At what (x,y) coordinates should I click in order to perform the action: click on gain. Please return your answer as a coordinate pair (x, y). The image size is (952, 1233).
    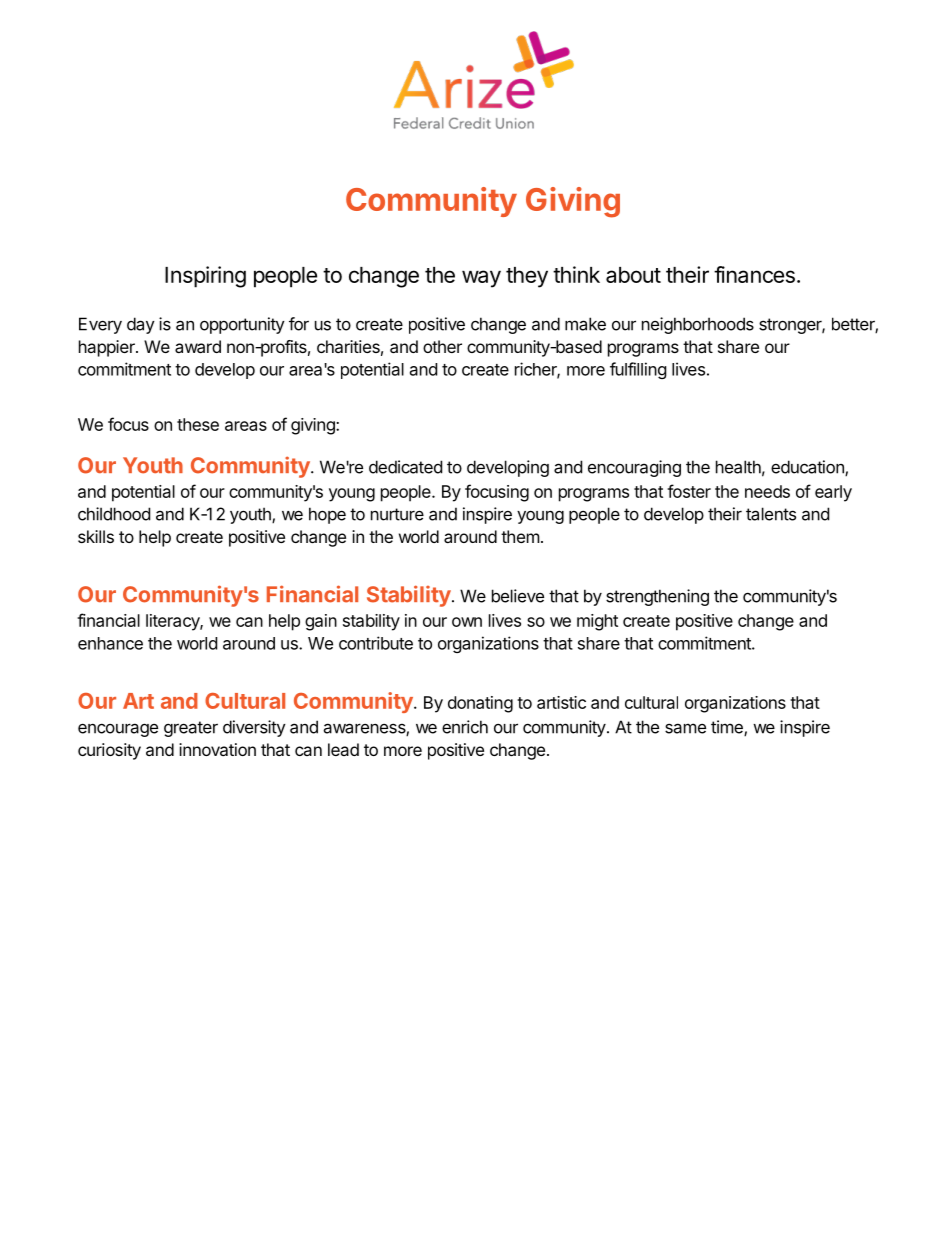
    Looking at the image, I should click on (321, 622).
